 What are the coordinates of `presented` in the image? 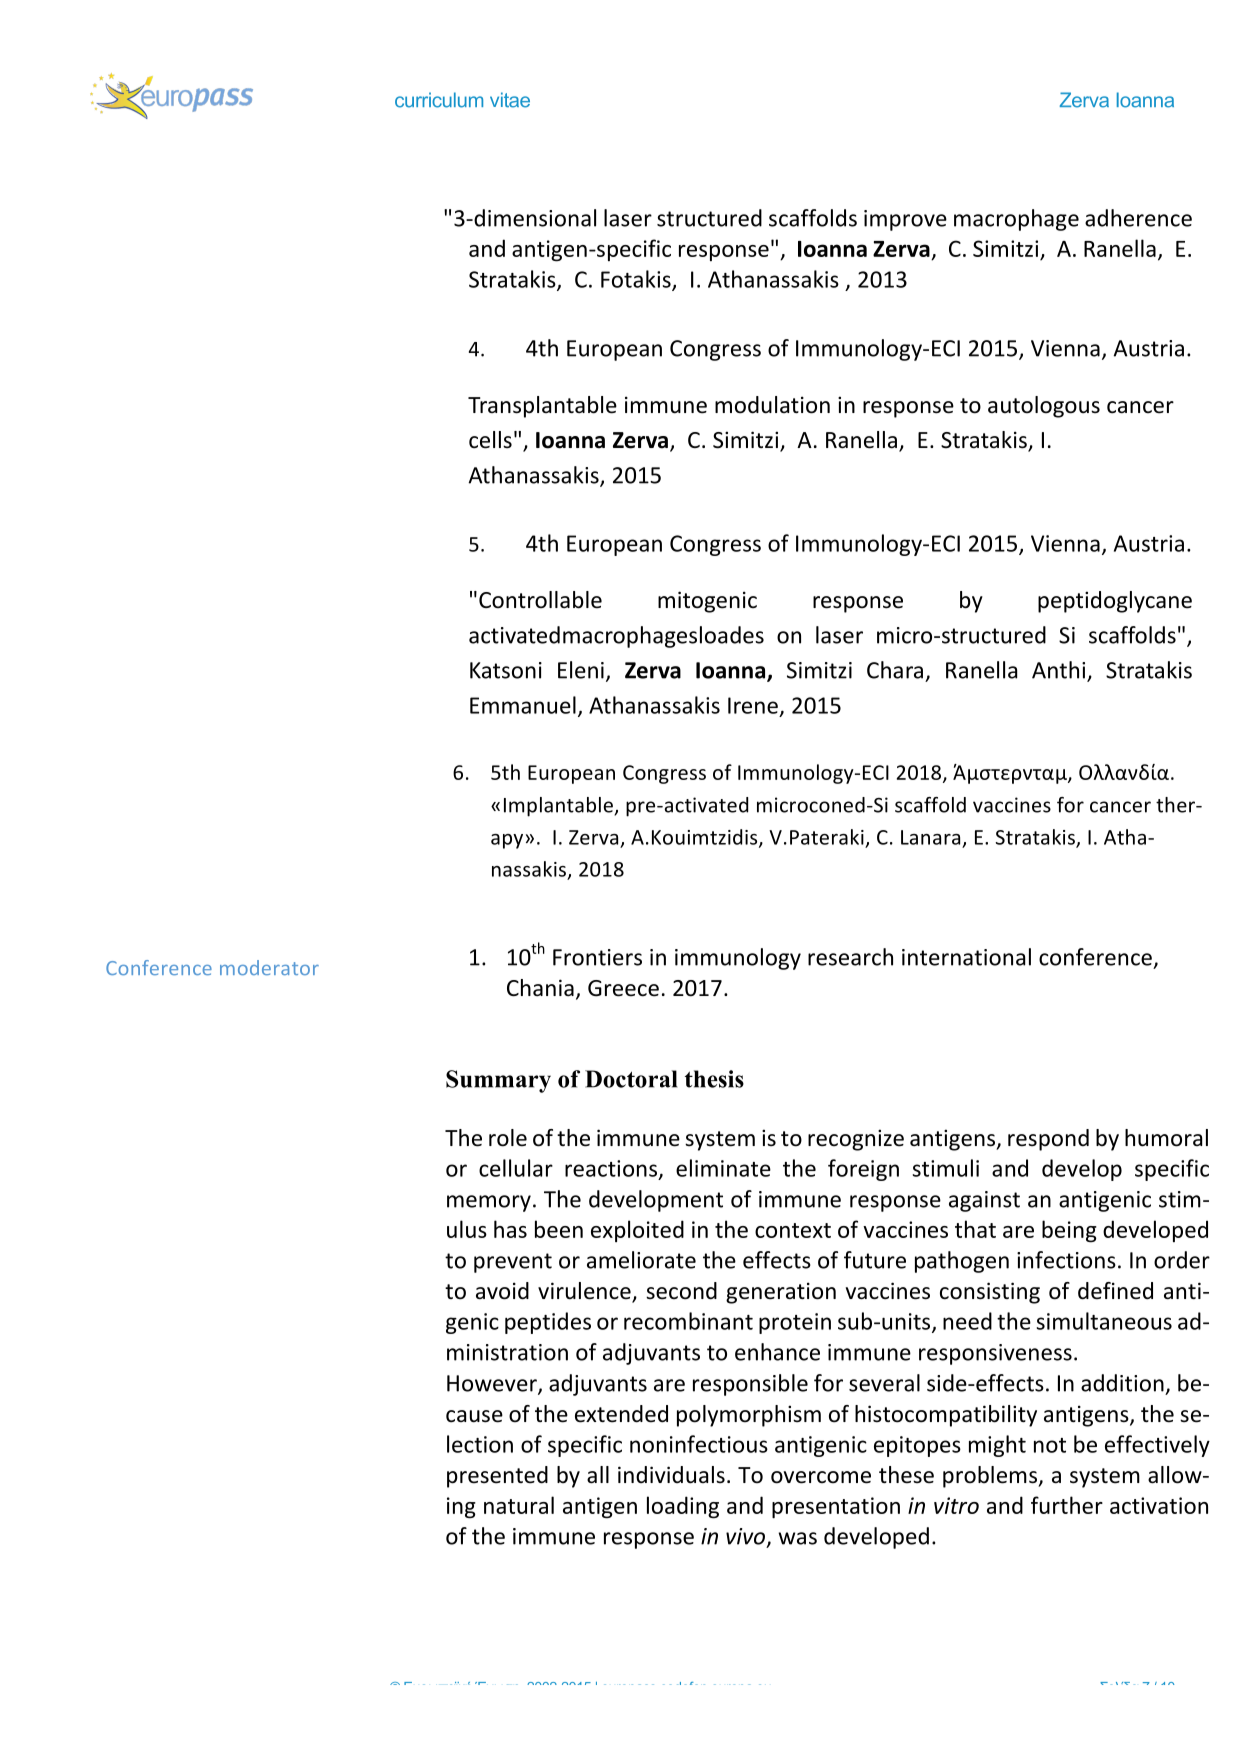 It's located at (497, 1477).
